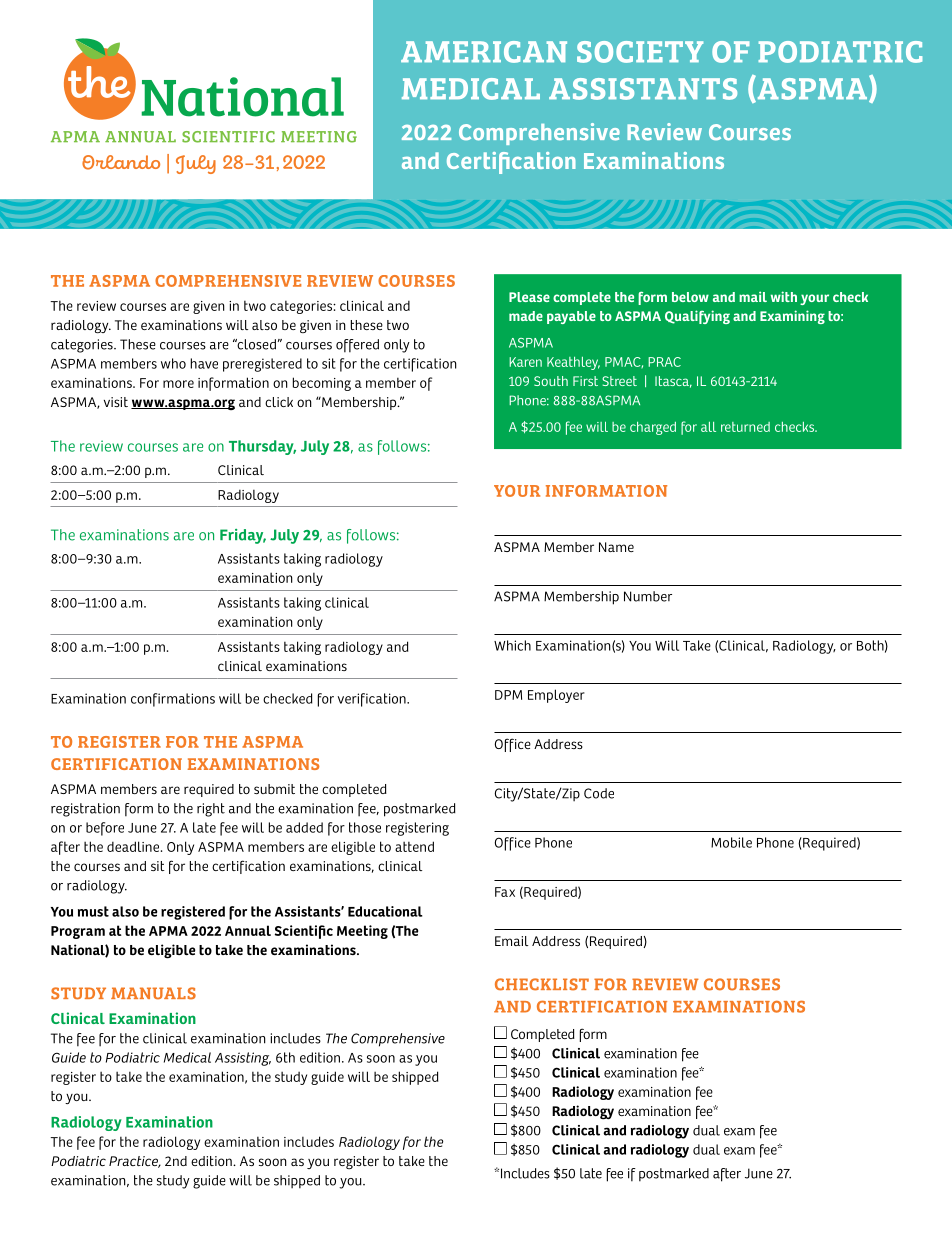 The height and width of the page is (1241, 952). Describe the element at coordinates (173, 363) in the page. I see `who` at that location.
